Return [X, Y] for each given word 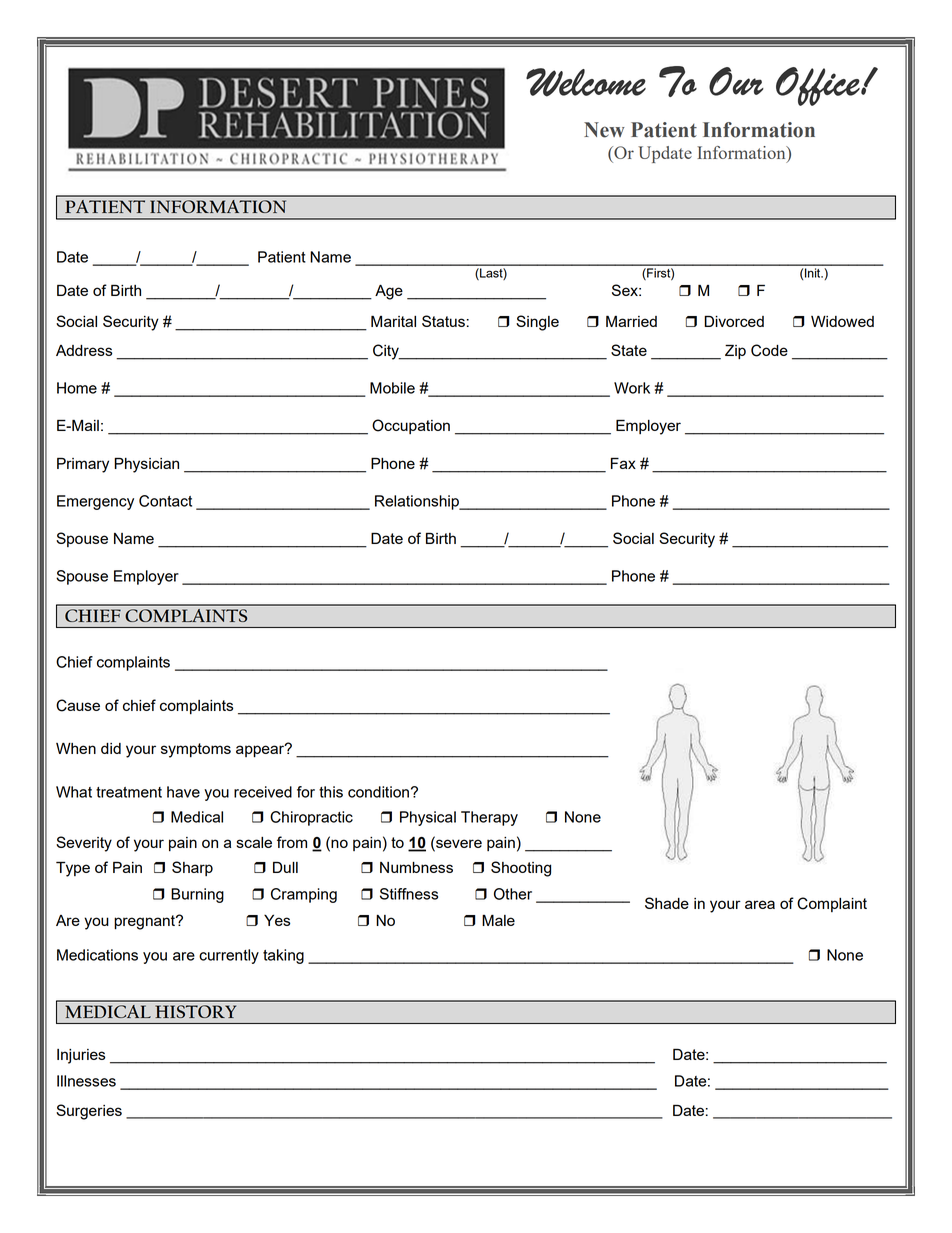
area [760, 904]
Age [389, 292]
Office [819, 86]
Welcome [586, 82]
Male [498, 920]
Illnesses [86, 1081]
